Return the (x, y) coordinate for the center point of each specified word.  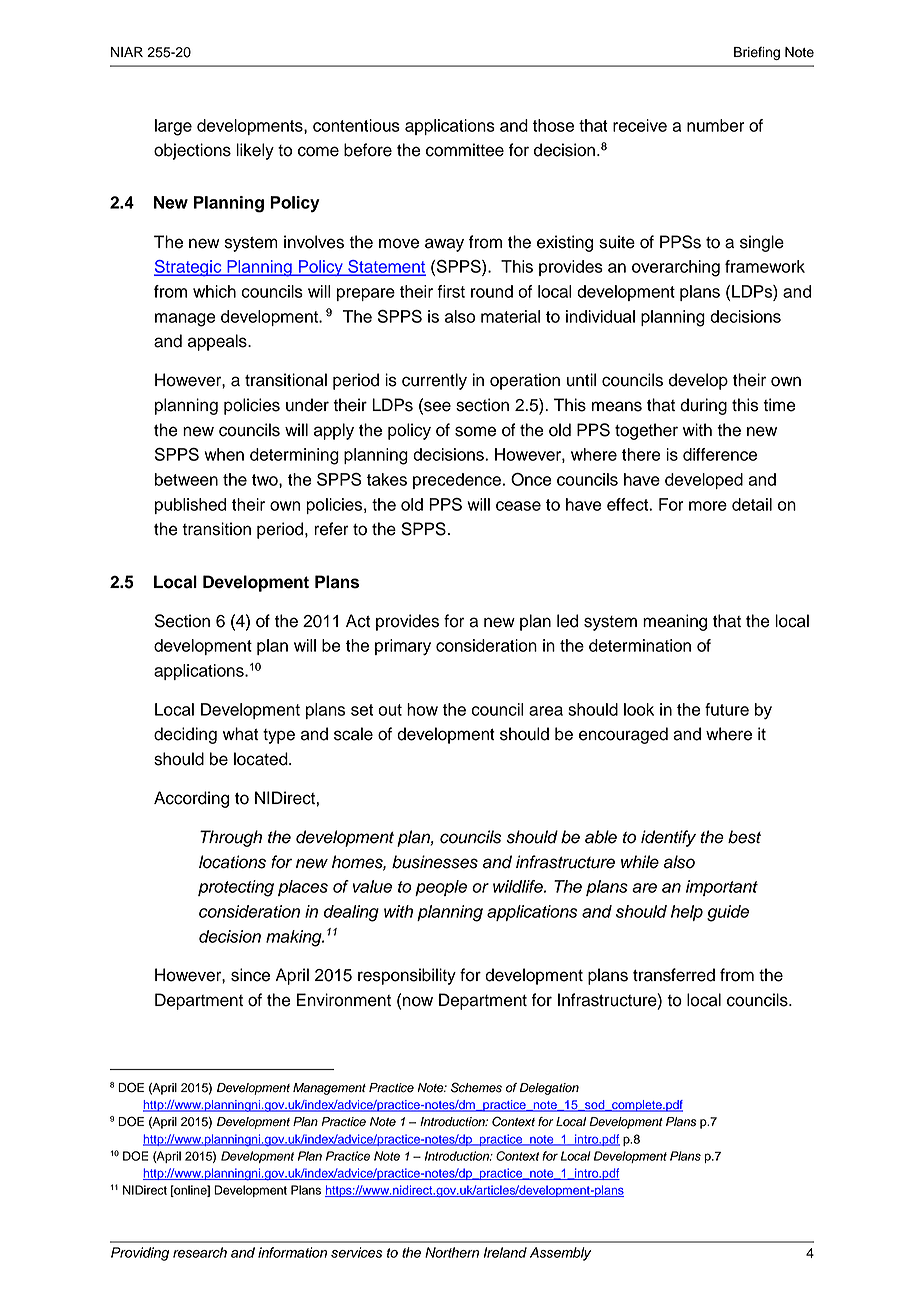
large (173, 127)
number (716, 125)
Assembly (560, 1254)
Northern (452, 1252)
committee (465, 150)
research (200, 1252)
